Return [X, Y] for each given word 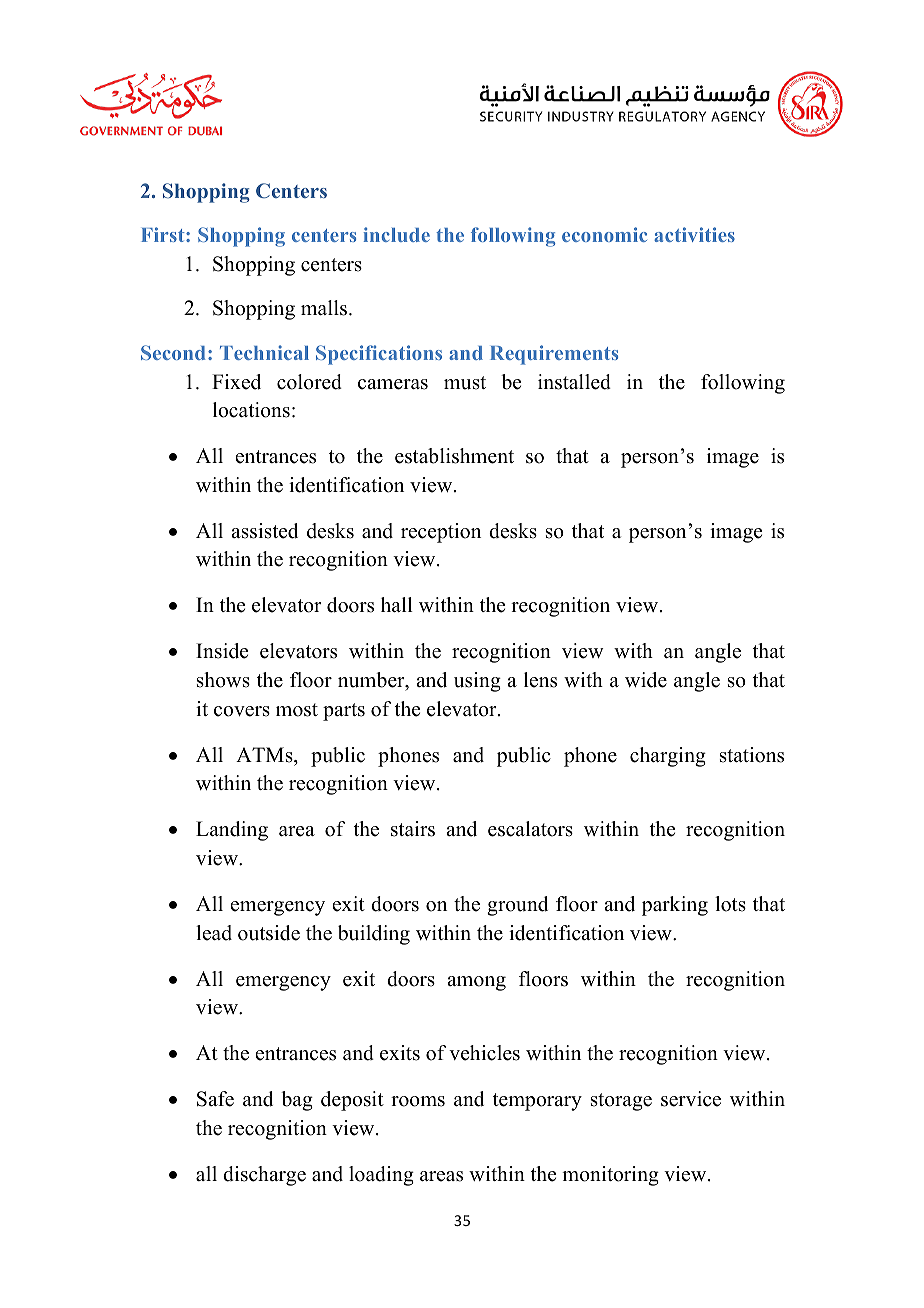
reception [441, 533]
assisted [264, 531]
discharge [264, 1176]
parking [675, 906]
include [397, 234]
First [164, 234]
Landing [232, 831]
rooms [418, 1101]
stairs [413, 829]
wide [646, 680]
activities [694, 234]
